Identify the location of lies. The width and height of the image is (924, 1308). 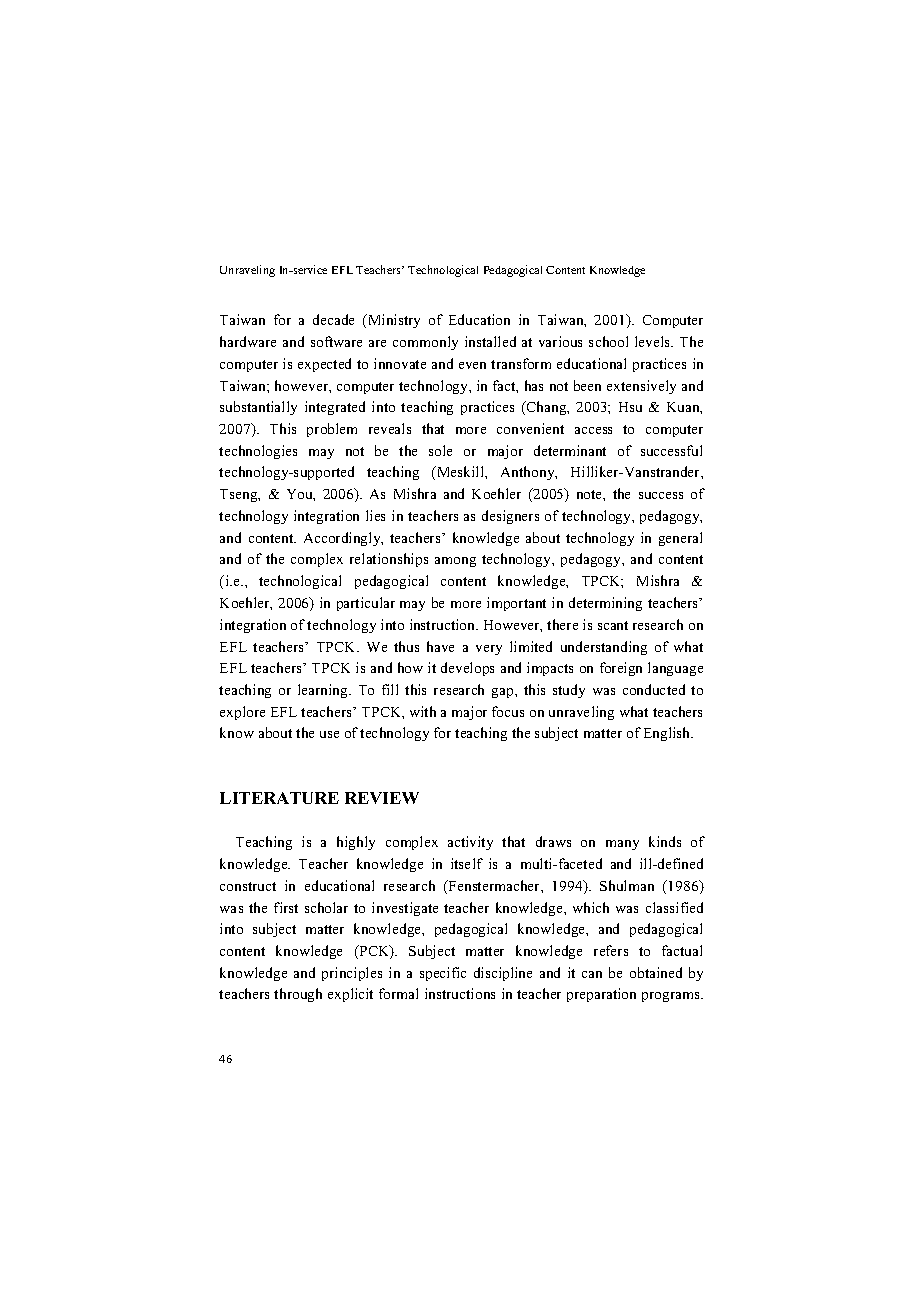
(375, 515).
